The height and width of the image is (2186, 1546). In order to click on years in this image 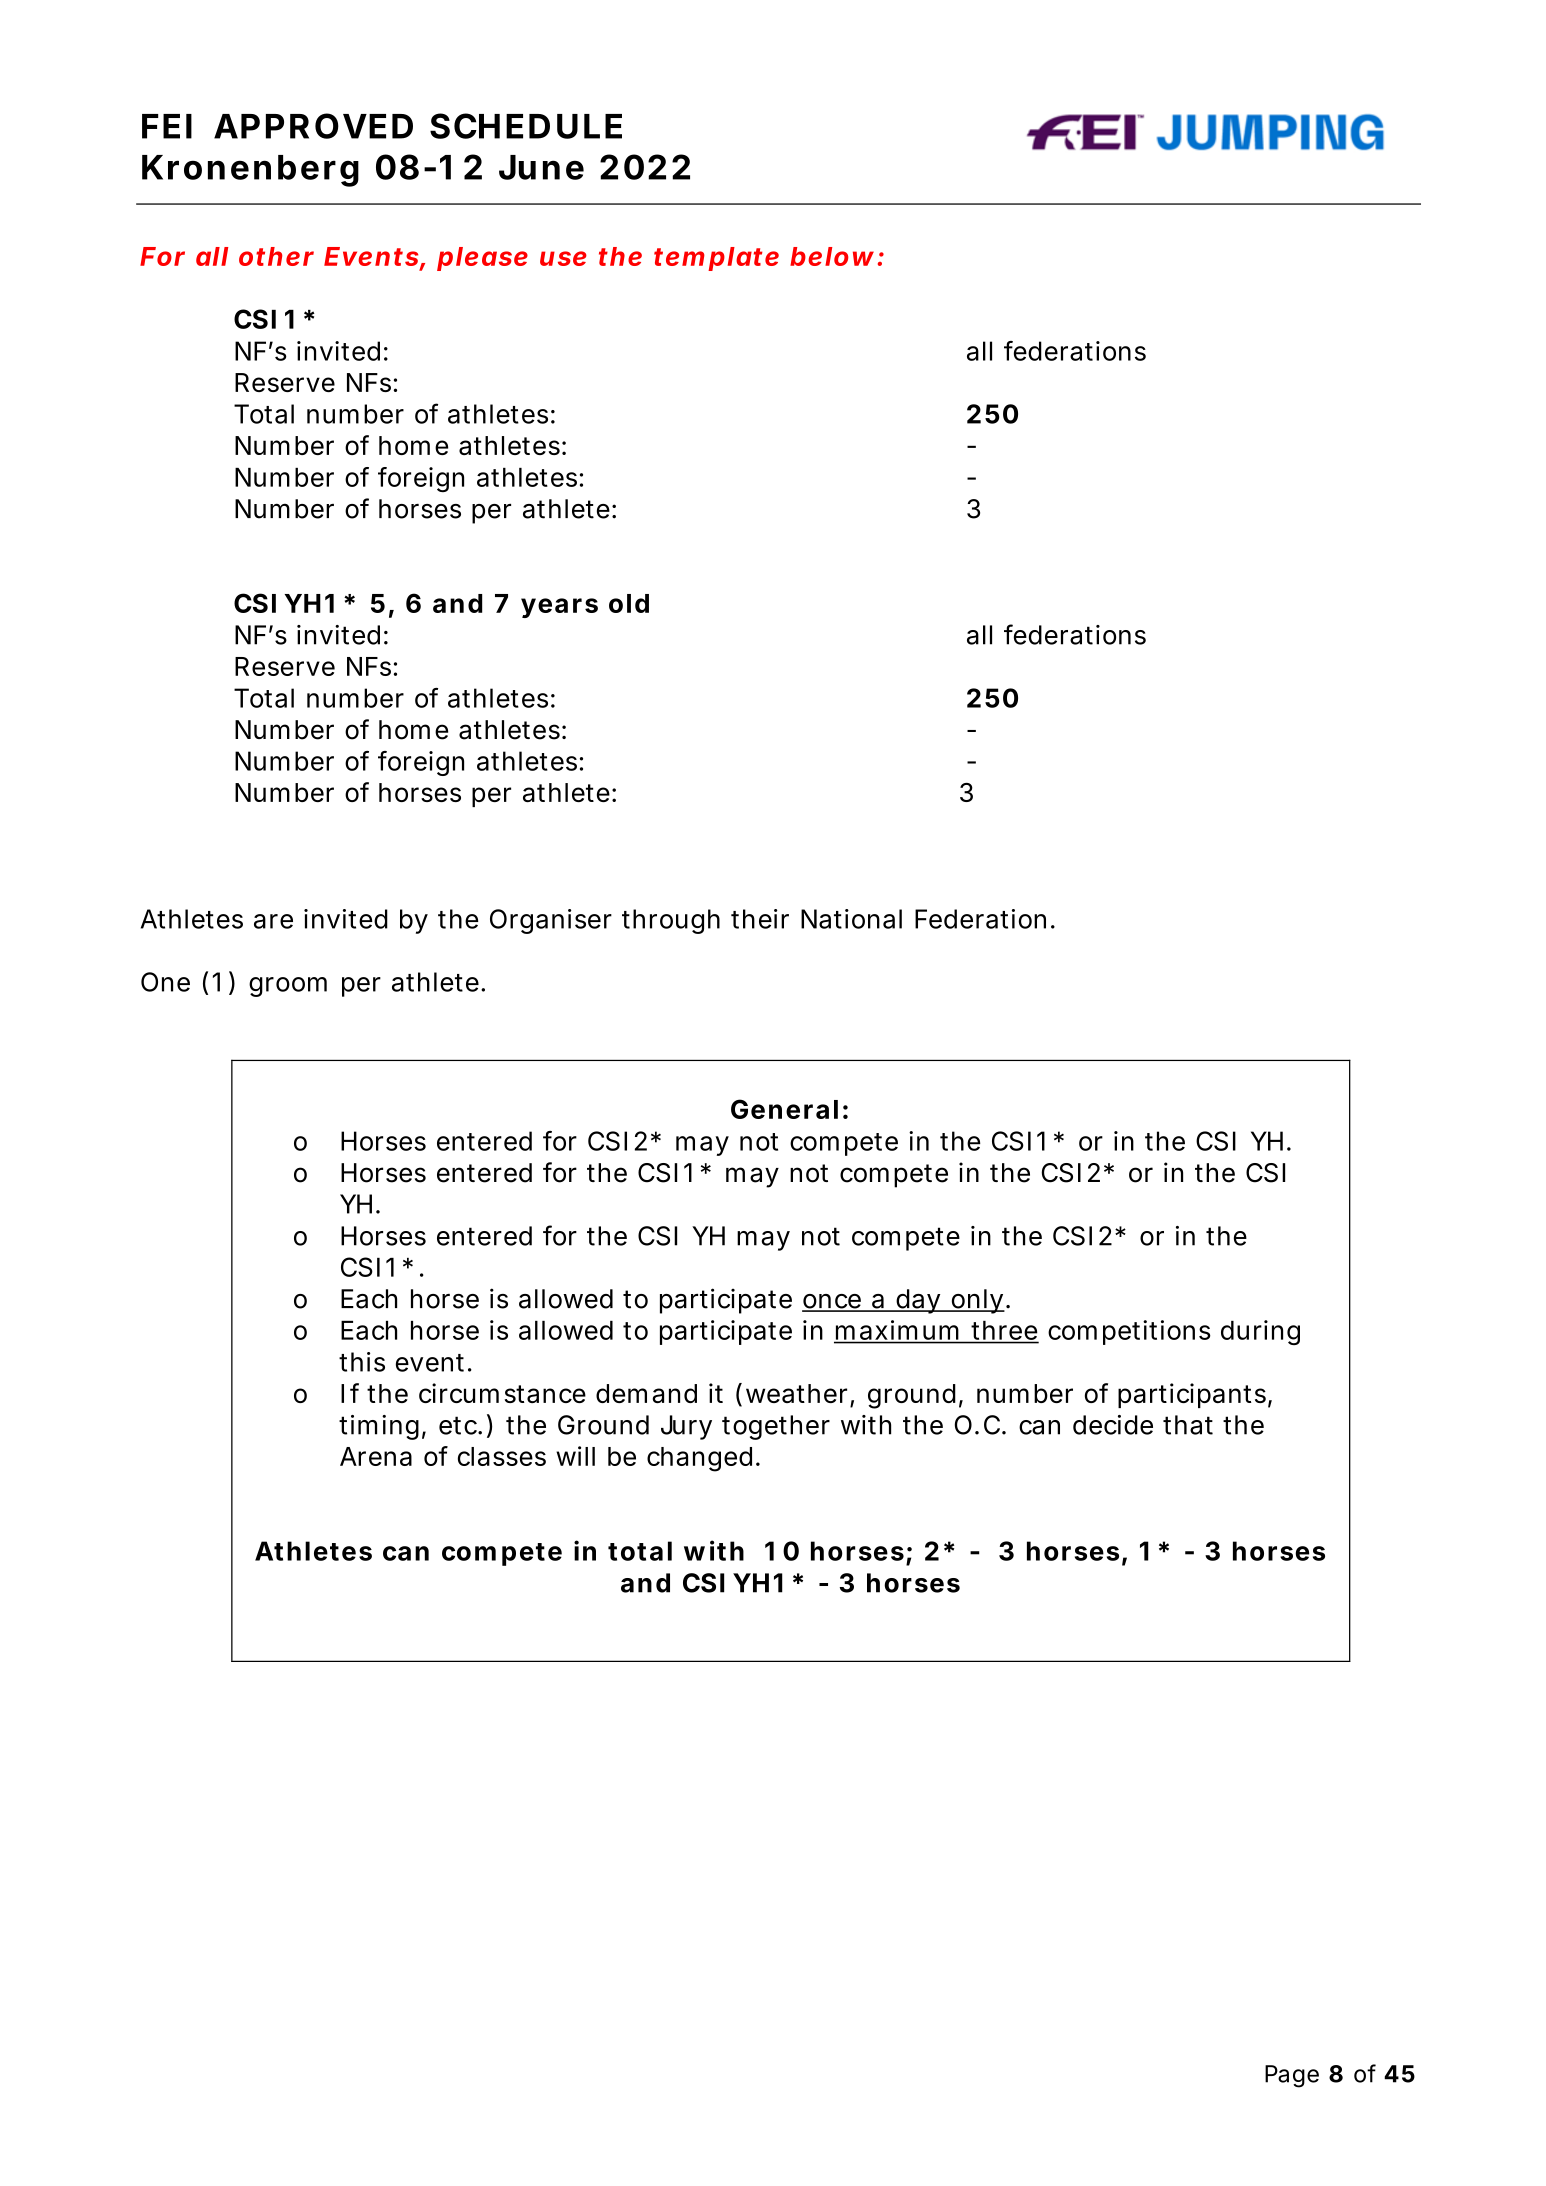, I will do `click(559, 608)`.
